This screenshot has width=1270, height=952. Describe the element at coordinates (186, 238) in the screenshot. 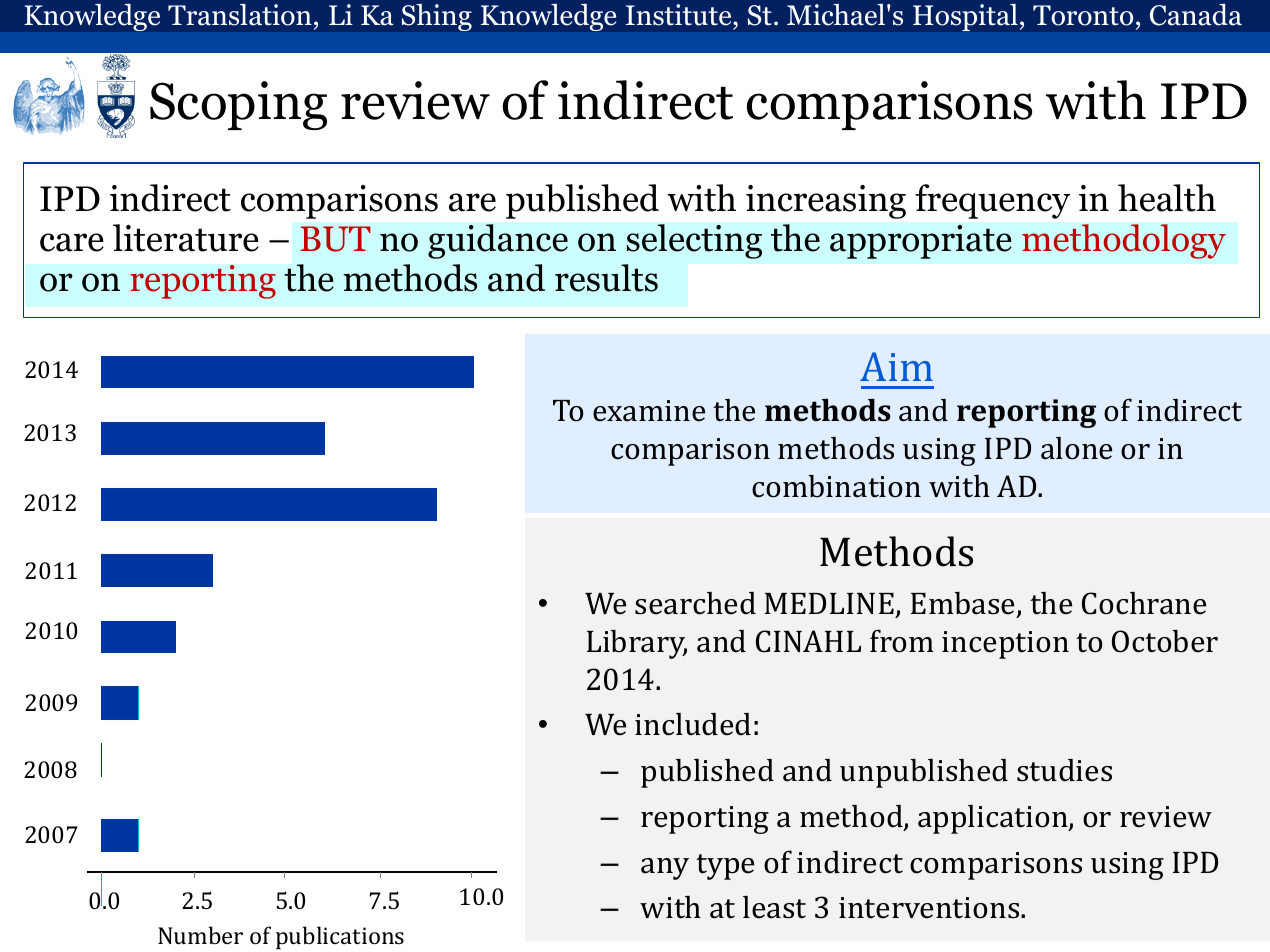

I see `literature` at that location.
